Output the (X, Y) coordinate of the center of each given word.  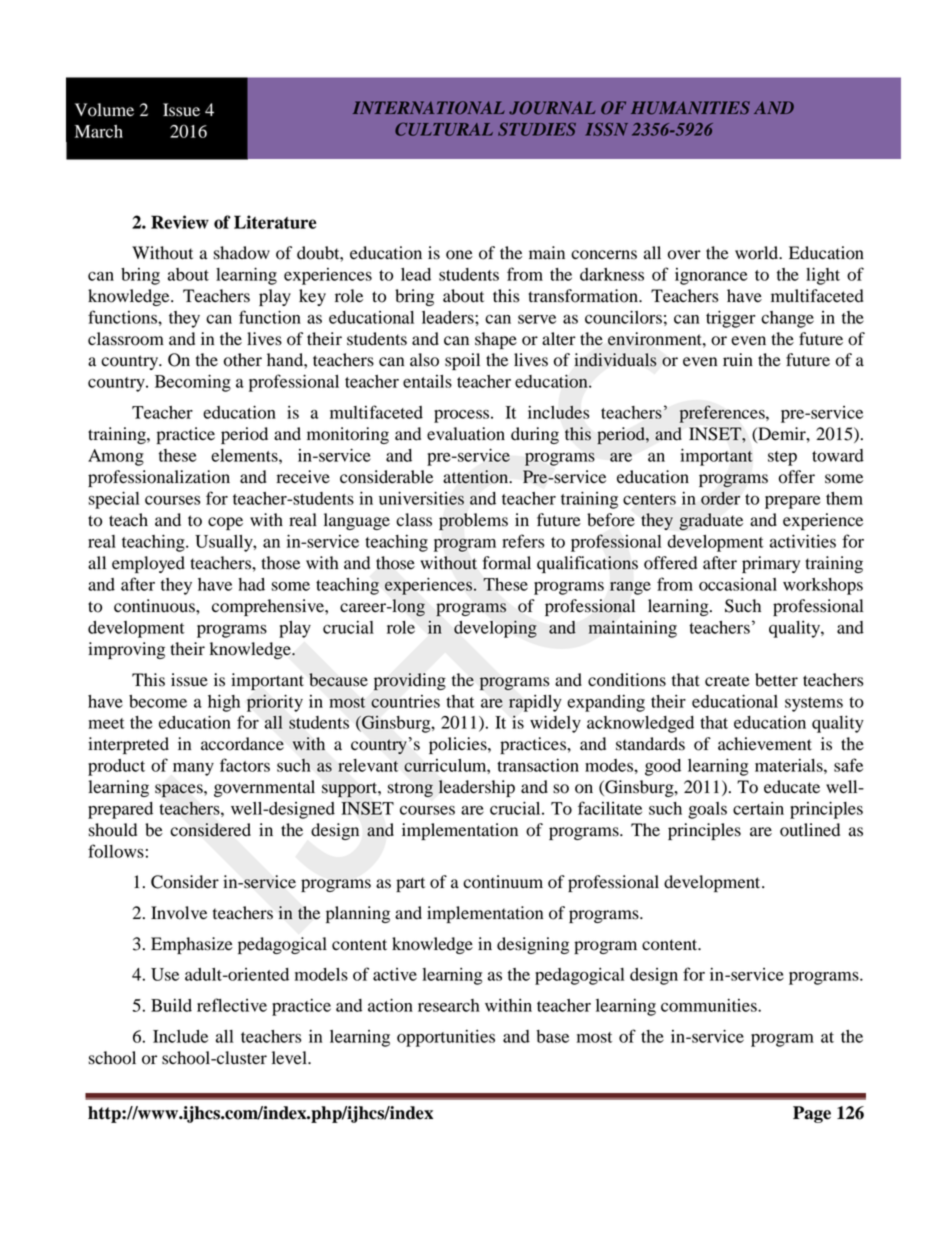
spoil (462, 361)
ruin (738, 360)
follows (116, 851)
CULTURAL (444, 129)
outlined (810, 830)
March (99, 131)
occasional (738, 584)
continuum (503, 882)
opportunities (446, 1038)
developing (495, 629)
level (290, 1058)
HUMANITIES (690, 108)
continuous (155, 606)
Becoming (193, 383)
